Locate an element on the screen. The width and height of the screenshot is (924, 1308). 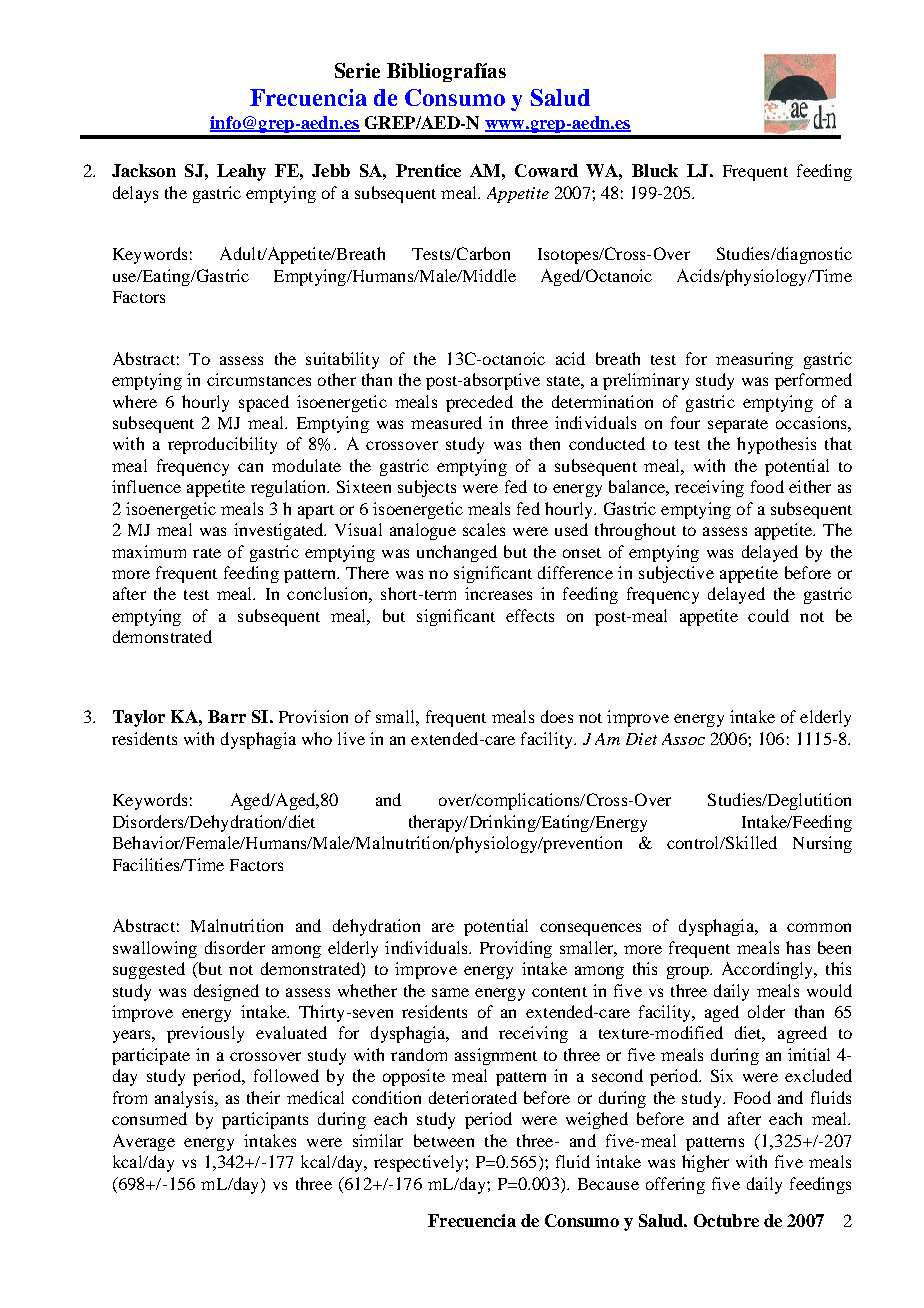
Prentice is located at coordinates (428, 170).
